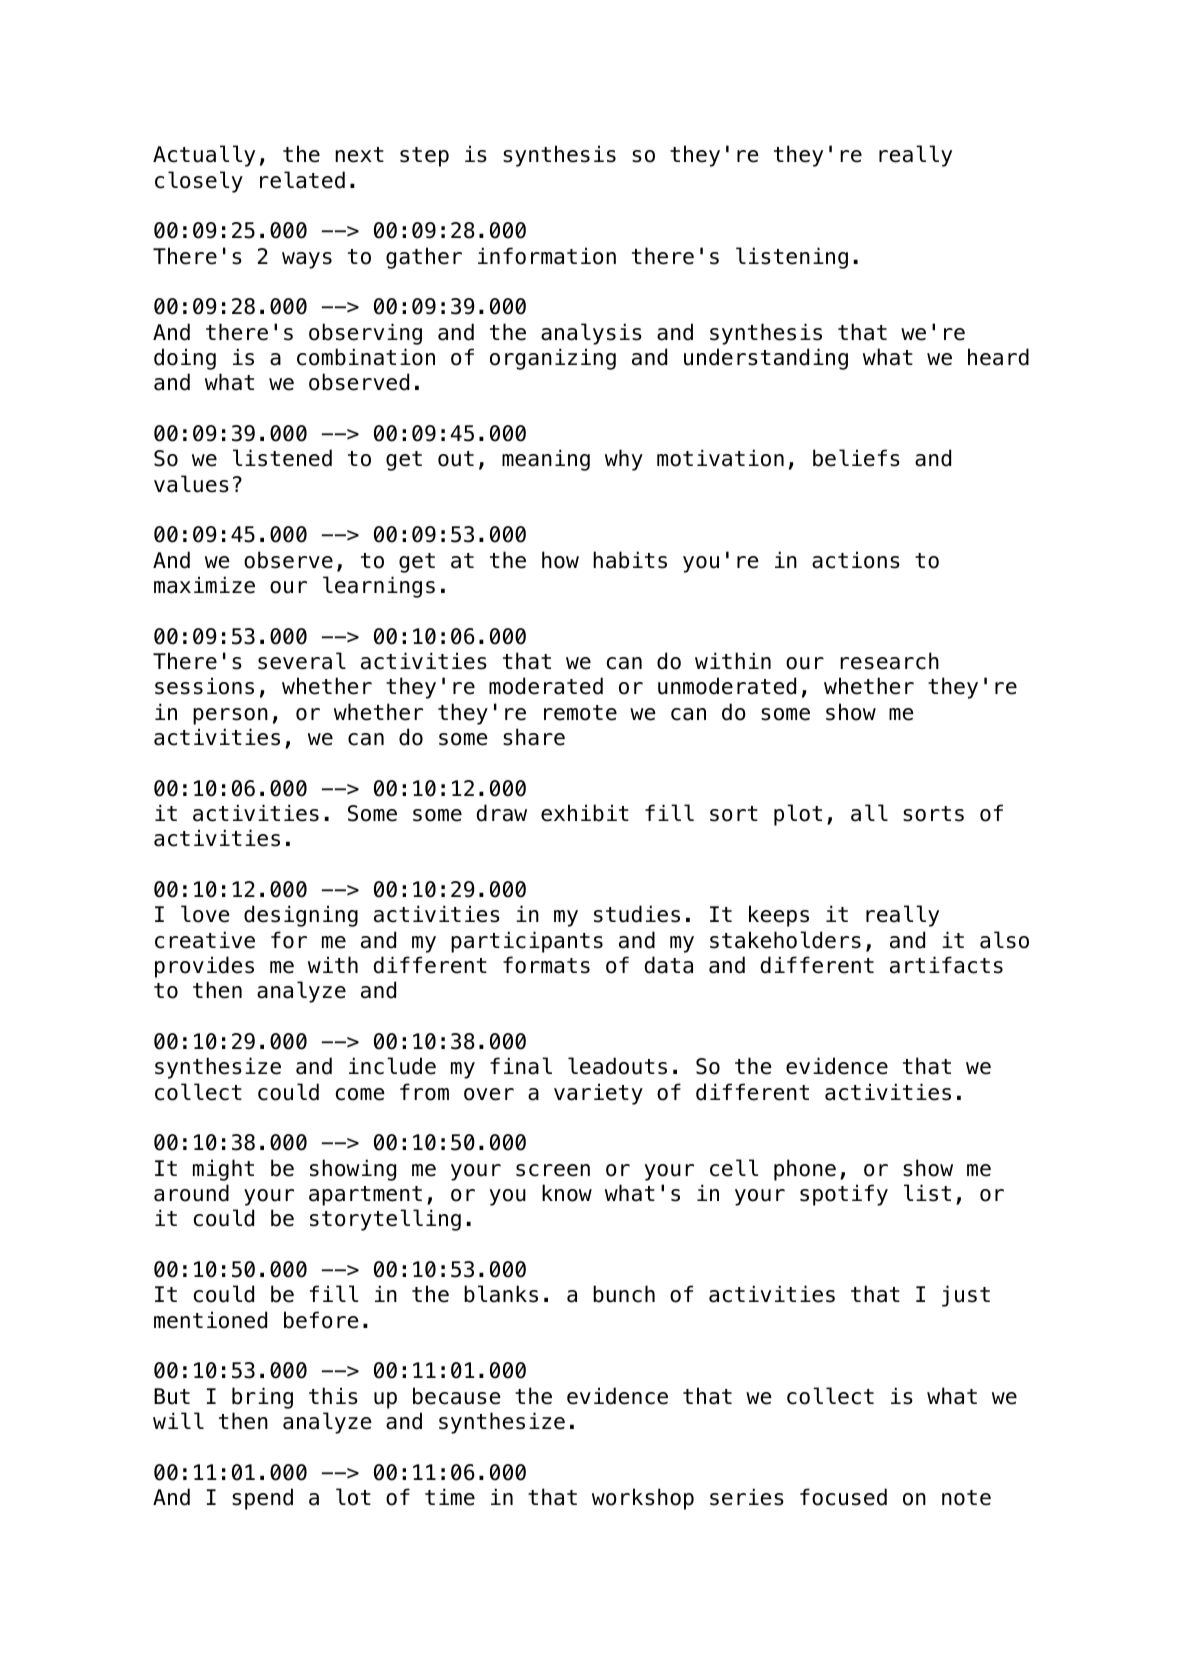 This screenshot has height=1677, width=1185. I want to click on workshop, so click(643, 1499).
